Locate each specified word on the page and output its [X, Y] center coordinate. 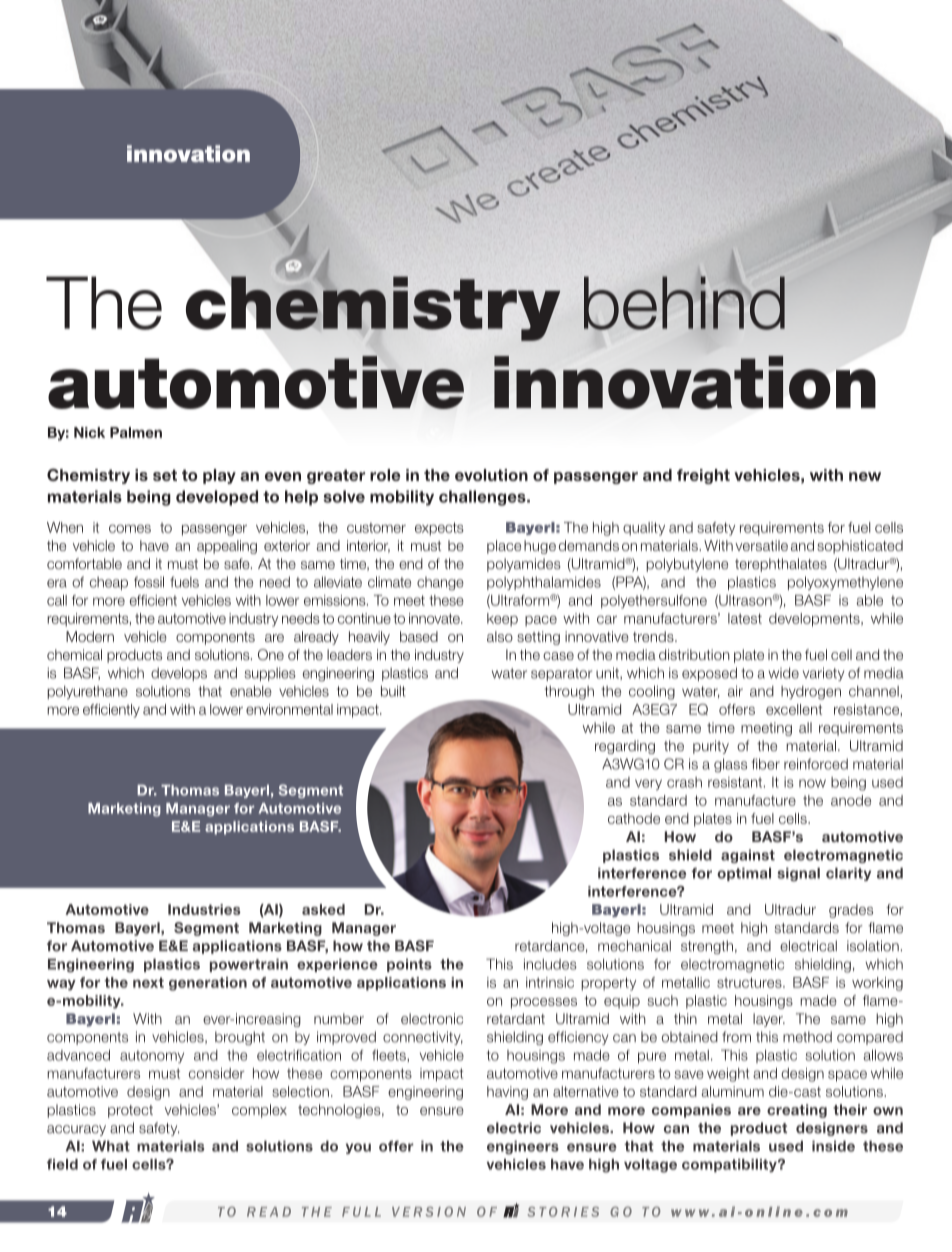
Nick [89, 432]
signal [798, 874]
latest [745, 618]
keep [502, 620]
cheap [109, 583]
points [409, 965]
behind [684, 302]
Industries [204, 909]
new [865, 476]
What [111, 1146]
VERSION [429, 1211]
